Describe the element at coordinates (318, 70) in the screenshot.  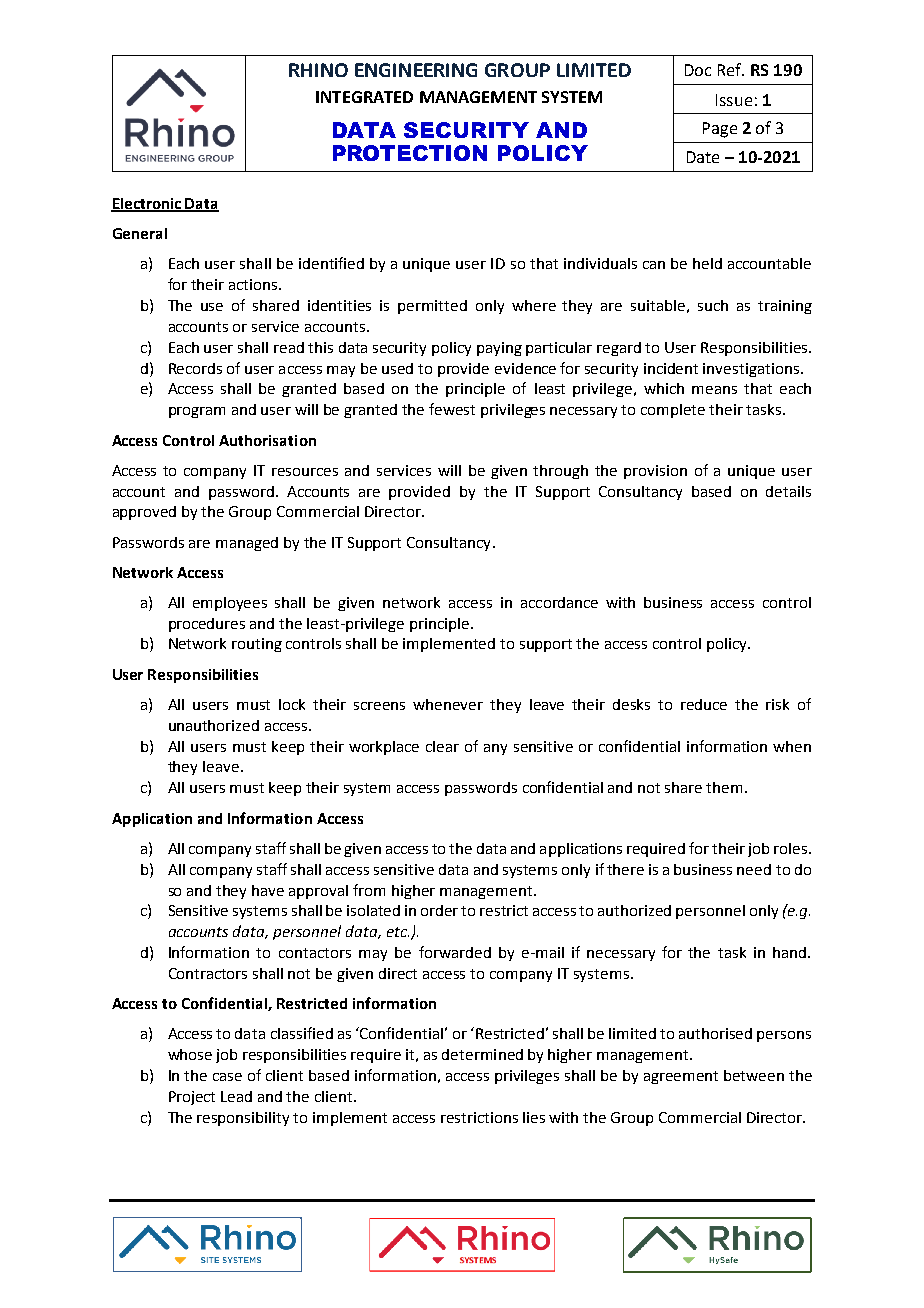
I see `RHINO` at that location.
